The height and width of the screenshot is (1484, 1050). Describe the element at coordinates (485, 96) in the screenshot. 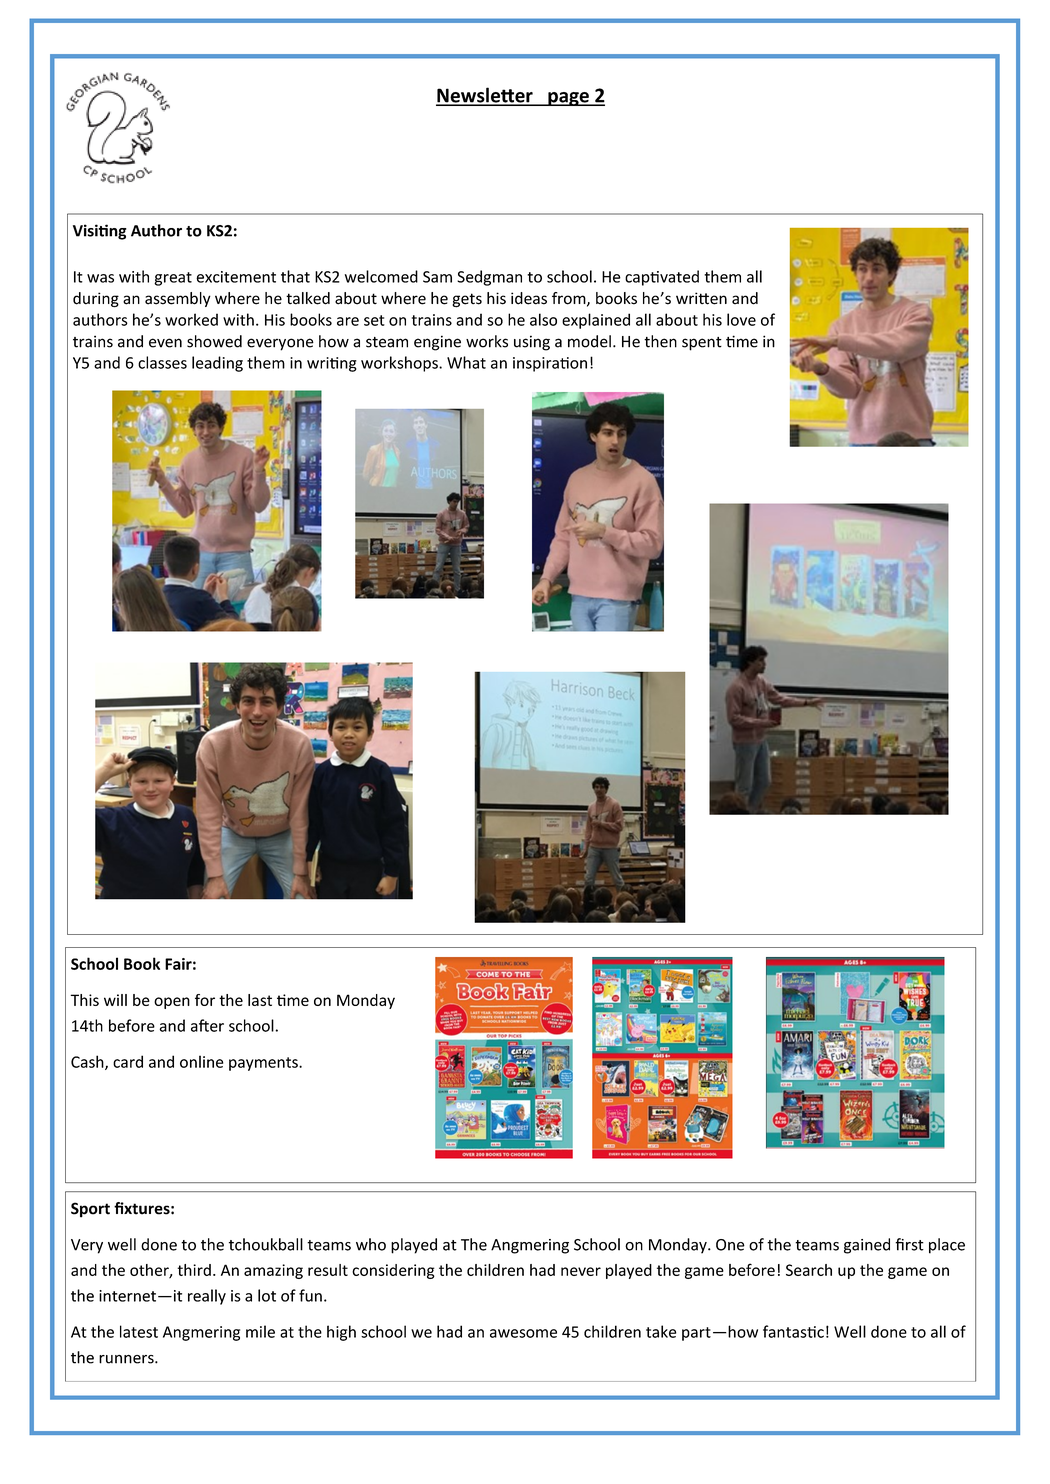

I see `Newsletter` at that location.
